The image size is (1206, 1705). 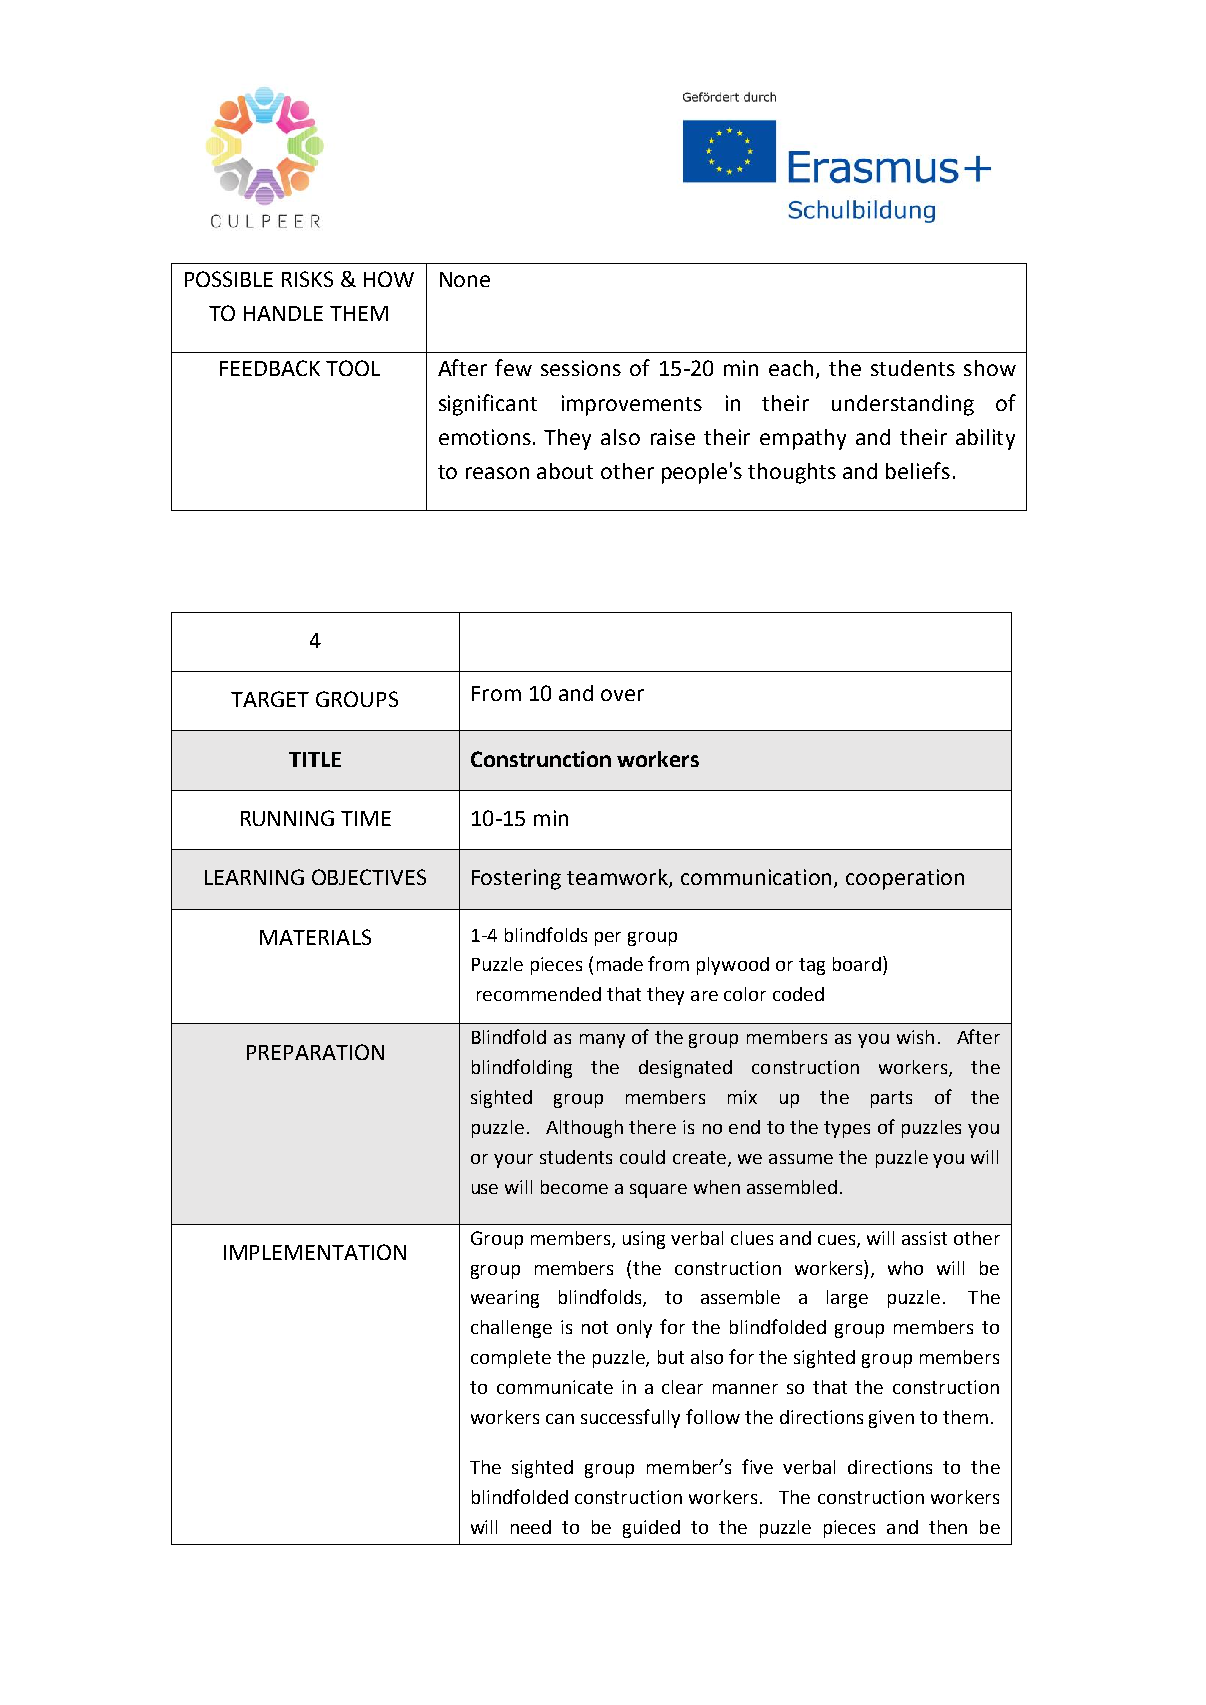 I want to click on guided, so click(x=651, y=1529).
